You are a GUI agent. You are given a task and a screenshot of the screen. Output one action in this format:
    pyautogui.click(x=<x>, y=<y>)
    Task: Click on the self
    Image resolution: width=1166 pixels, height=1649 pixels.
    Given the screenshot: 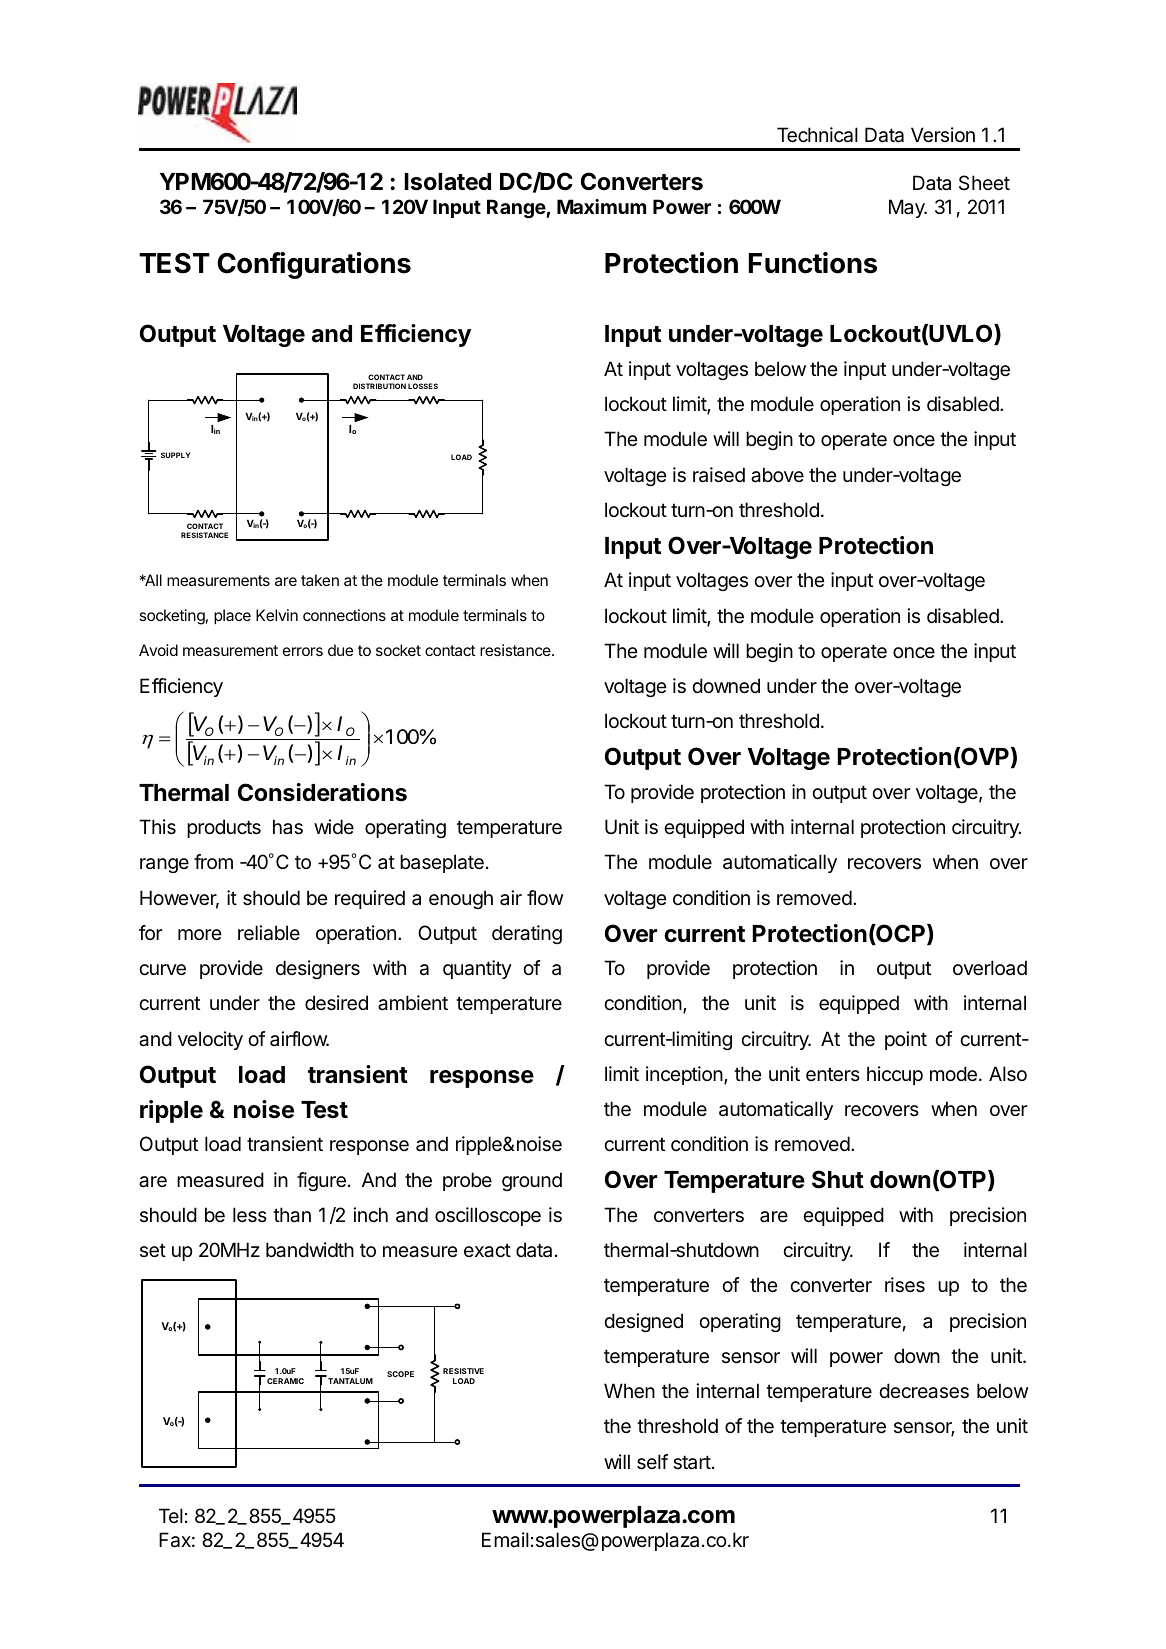 What is the action you would take?
    pyautogui.click(x=652, y=1462)
